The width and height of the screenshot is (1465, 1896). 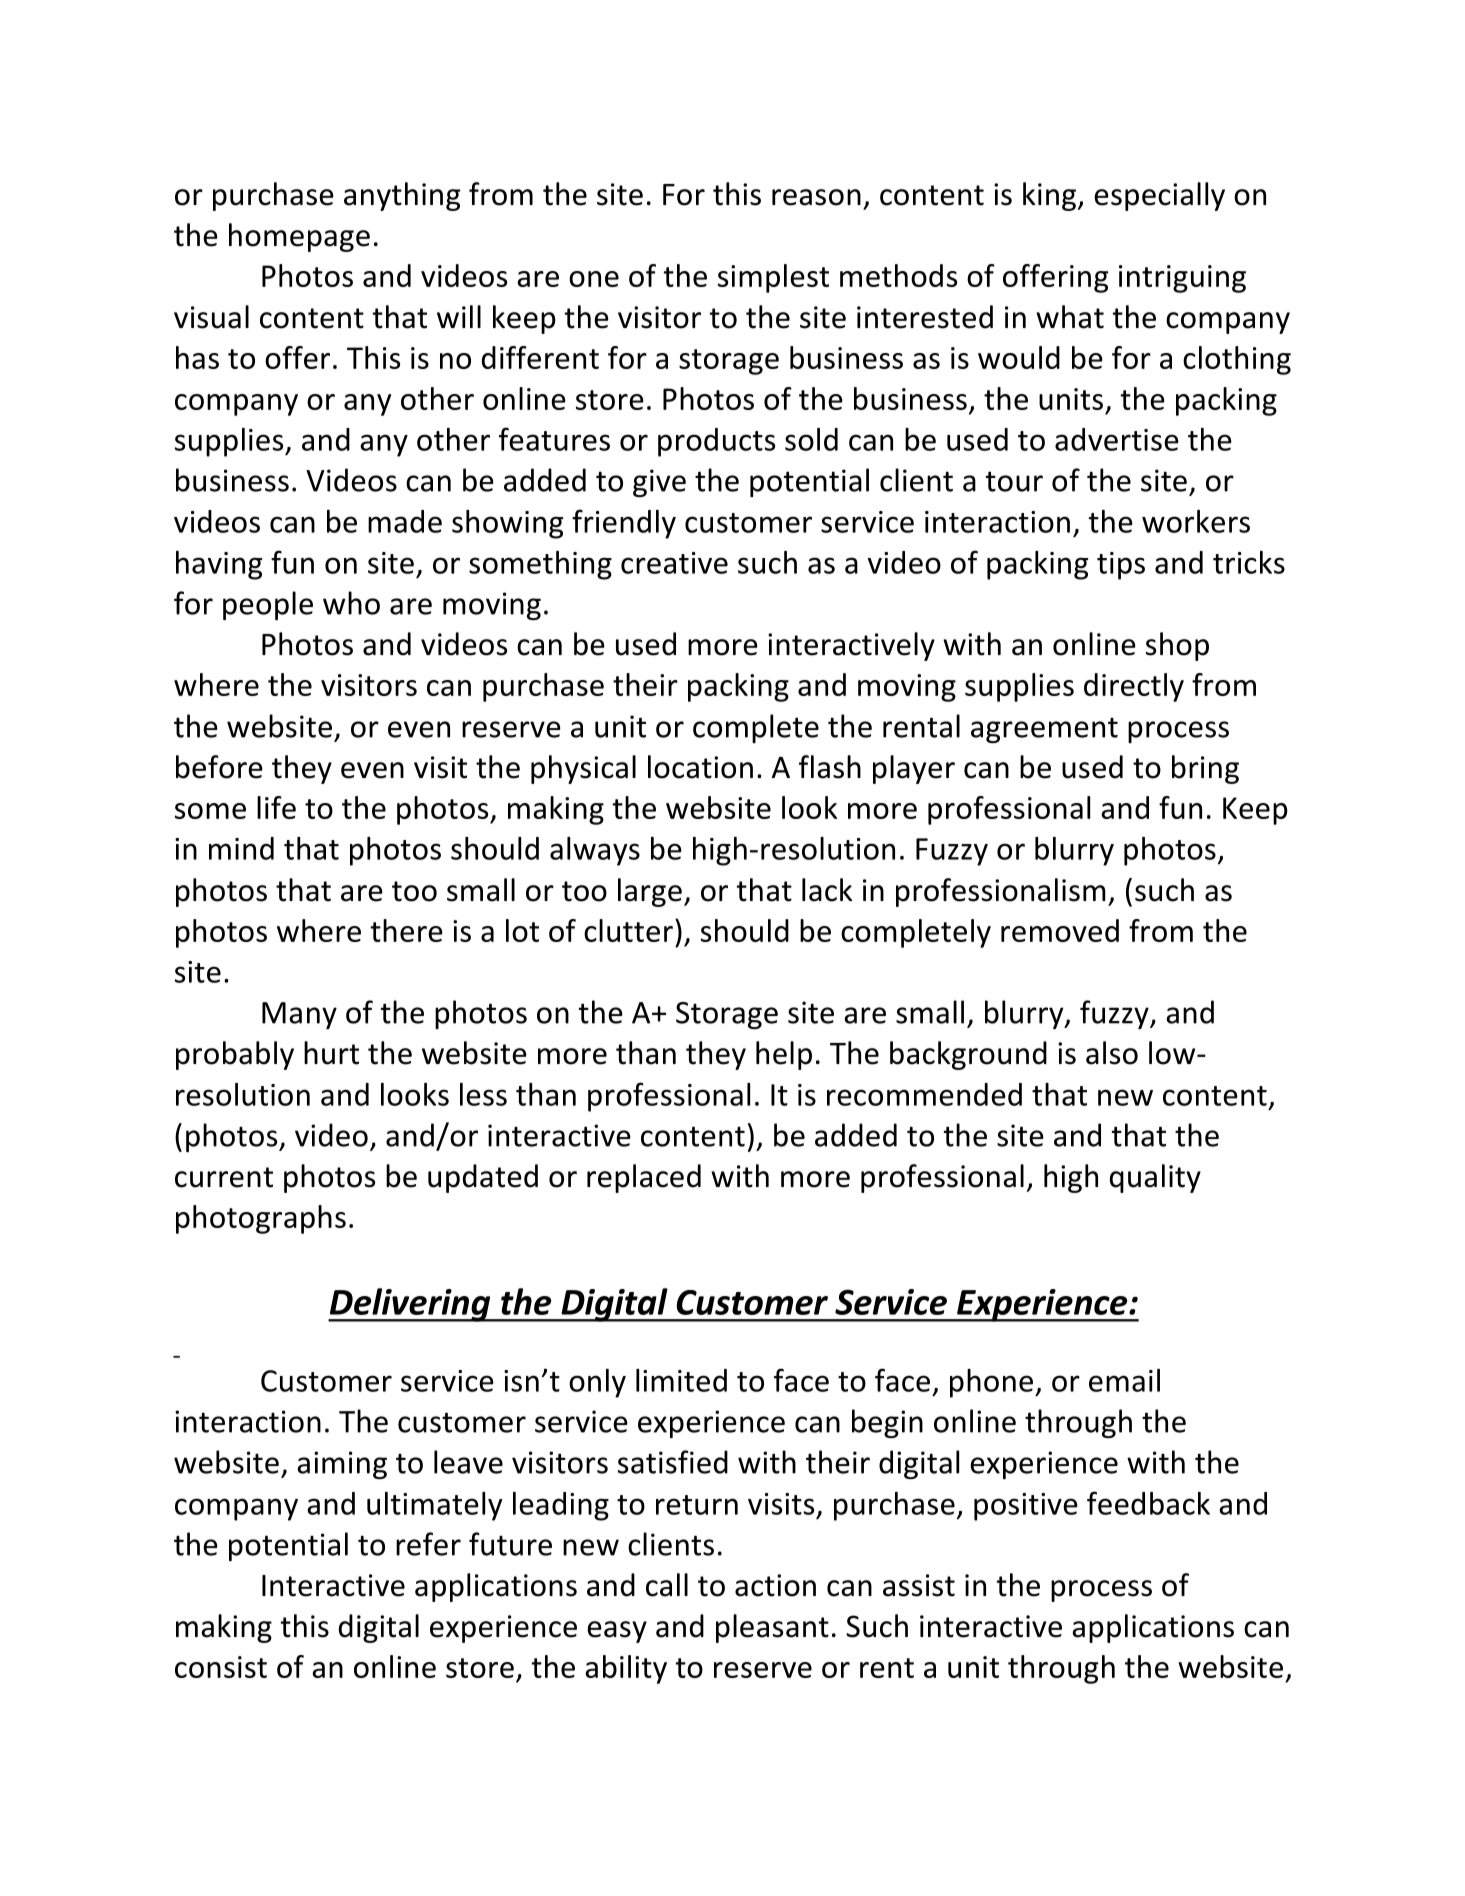 I want to click on large, so click(x=650, y=892).
